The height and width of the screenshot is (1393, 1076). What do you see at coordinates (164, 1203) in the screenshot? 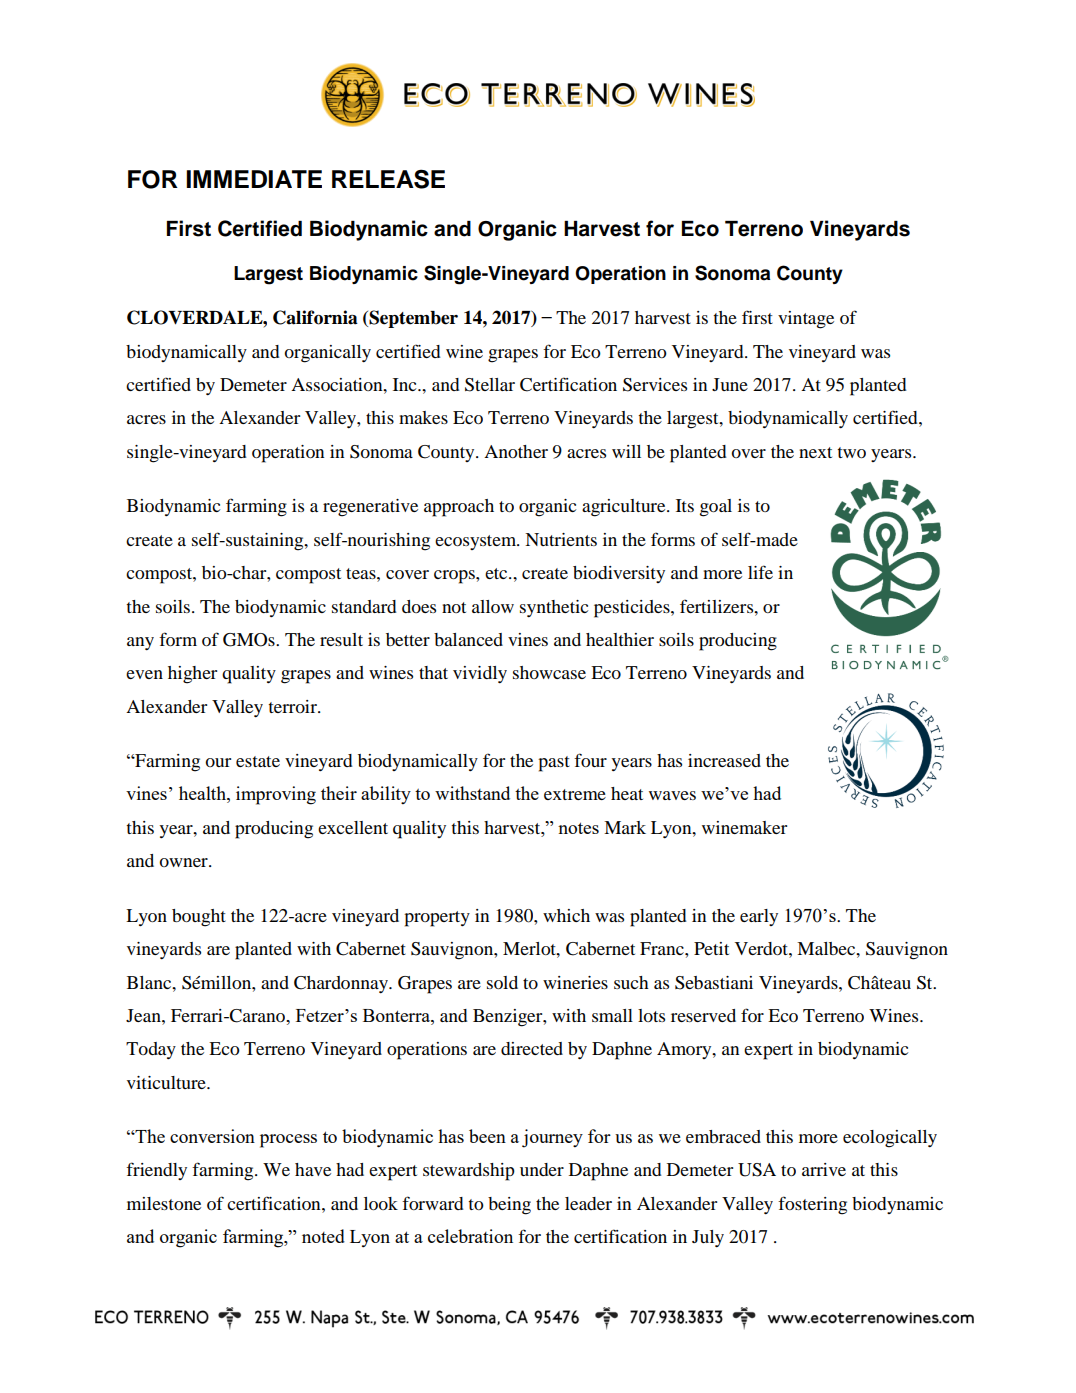
I see `milestone` at bounding box center [164, 1203].
